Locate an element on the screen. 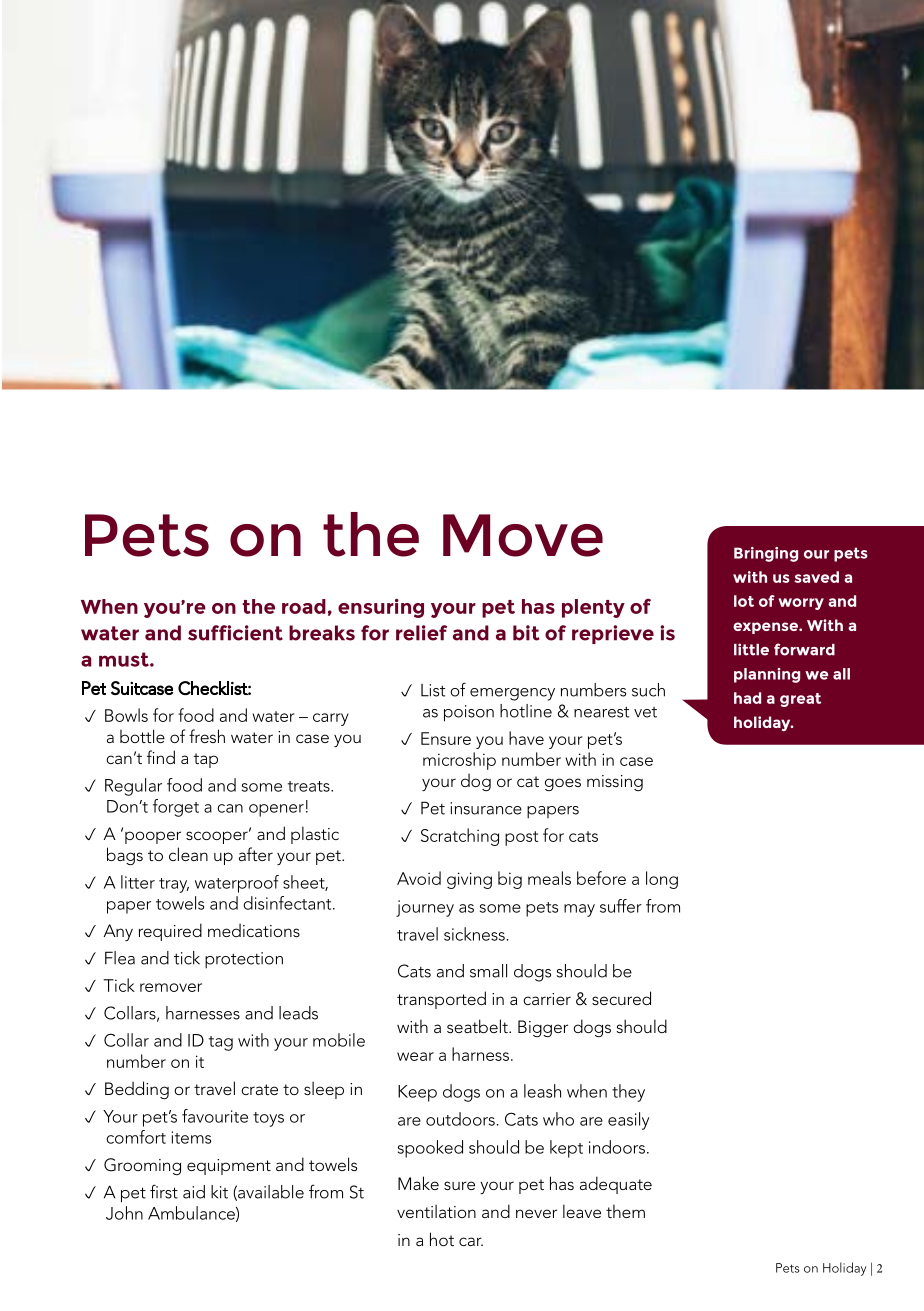 The height and width of the screenshot is (1311, 924). aid is located at coordinates (194, 1192).
